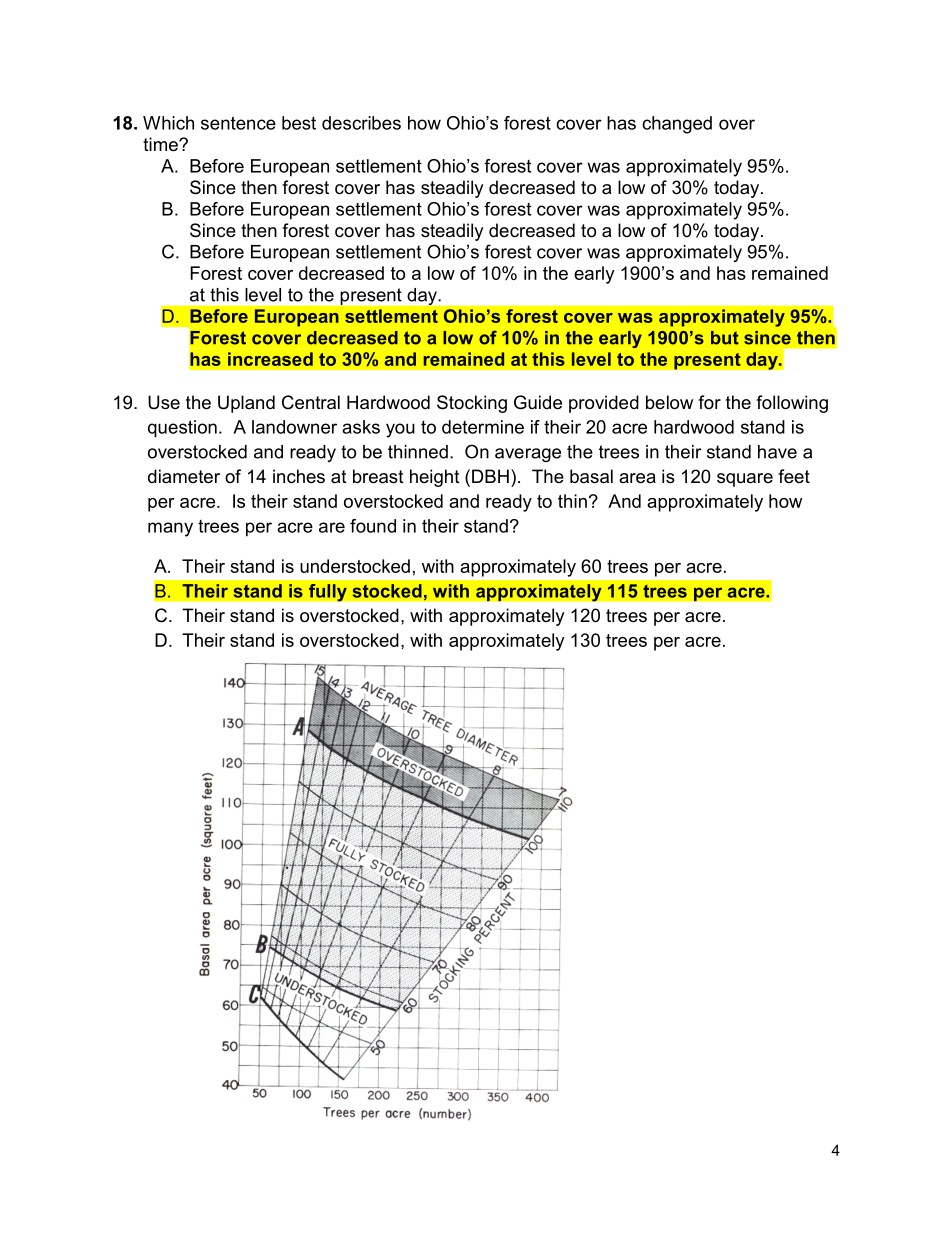  Describe the element at coordinates (725, 338) in the screenshot. I see `but` at that location.
